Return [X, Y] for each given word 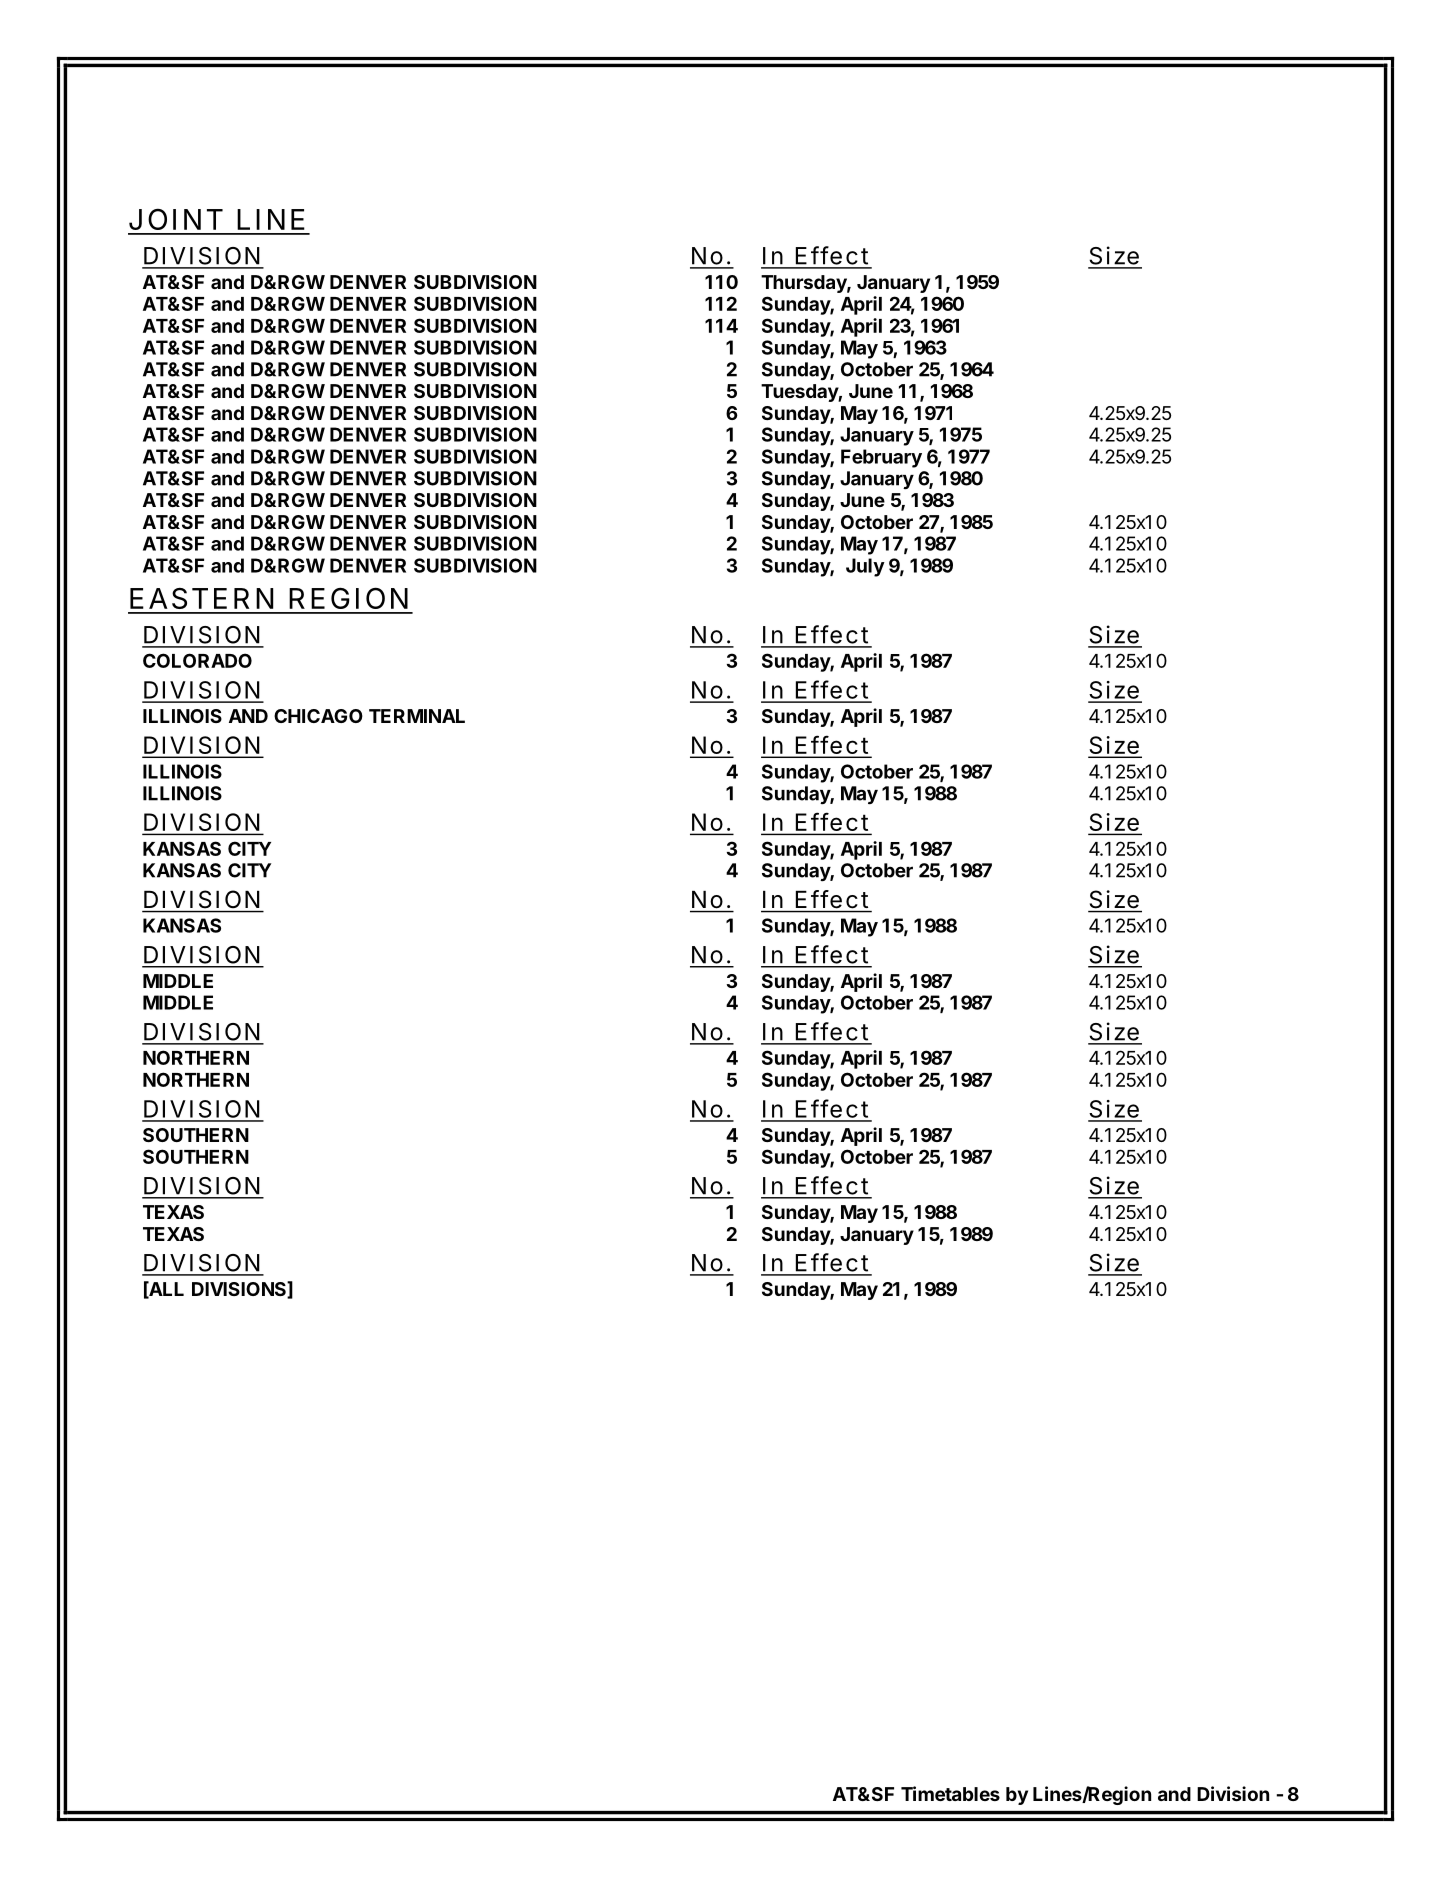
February [881, 458]
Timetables [950, 1793]
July [865, 567]
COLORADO [197, 660]
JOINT [175, 219]
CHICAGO [318, 716]
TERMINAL [417, 716]
